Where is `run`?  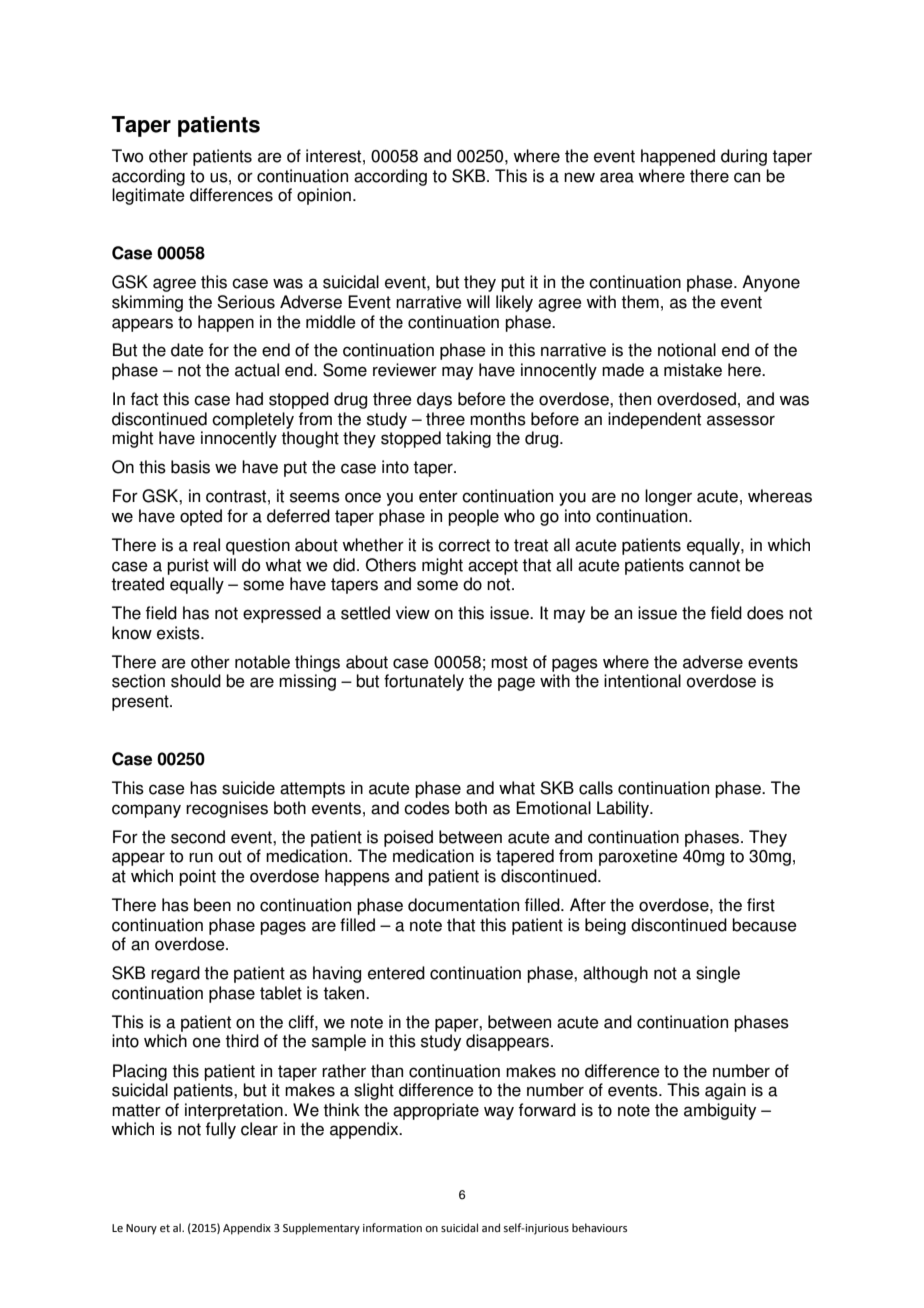 run is located at coordinates (201, 857).
